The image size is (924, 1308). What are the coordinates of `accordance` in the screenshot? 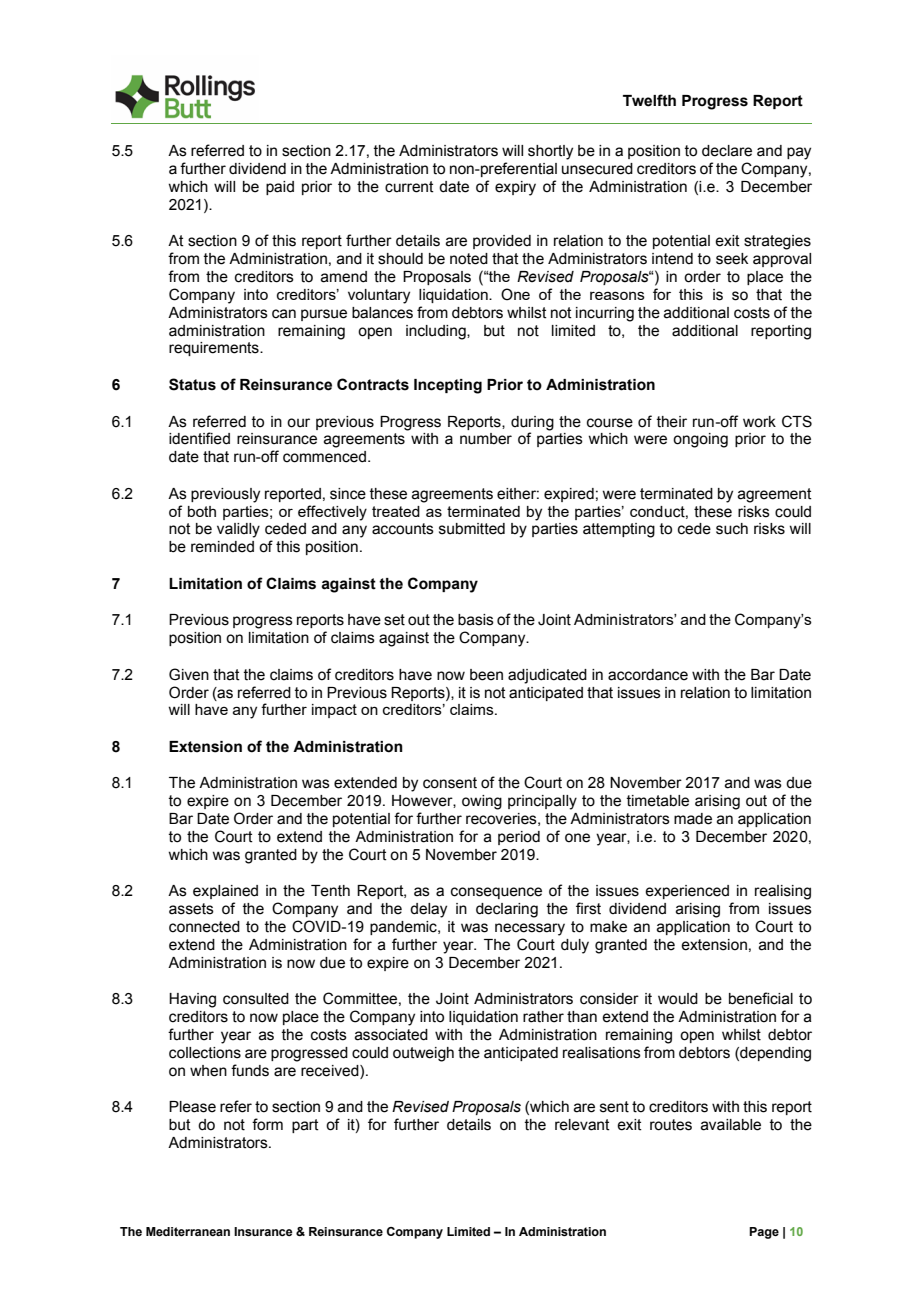 It's located at (648, 675).
